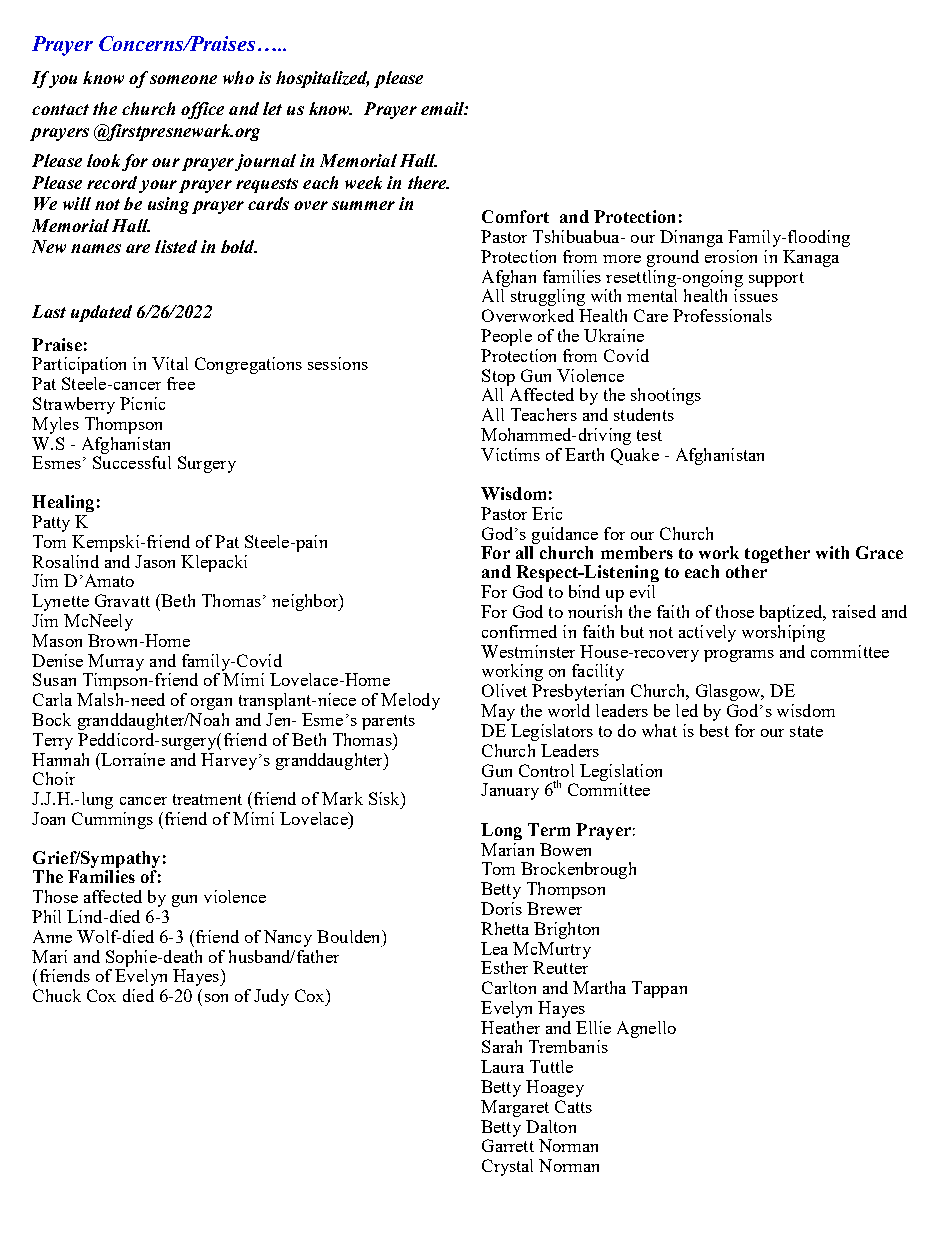  Describe the element at coordinates (101, 313) in the page. I see `updated` at that location.
